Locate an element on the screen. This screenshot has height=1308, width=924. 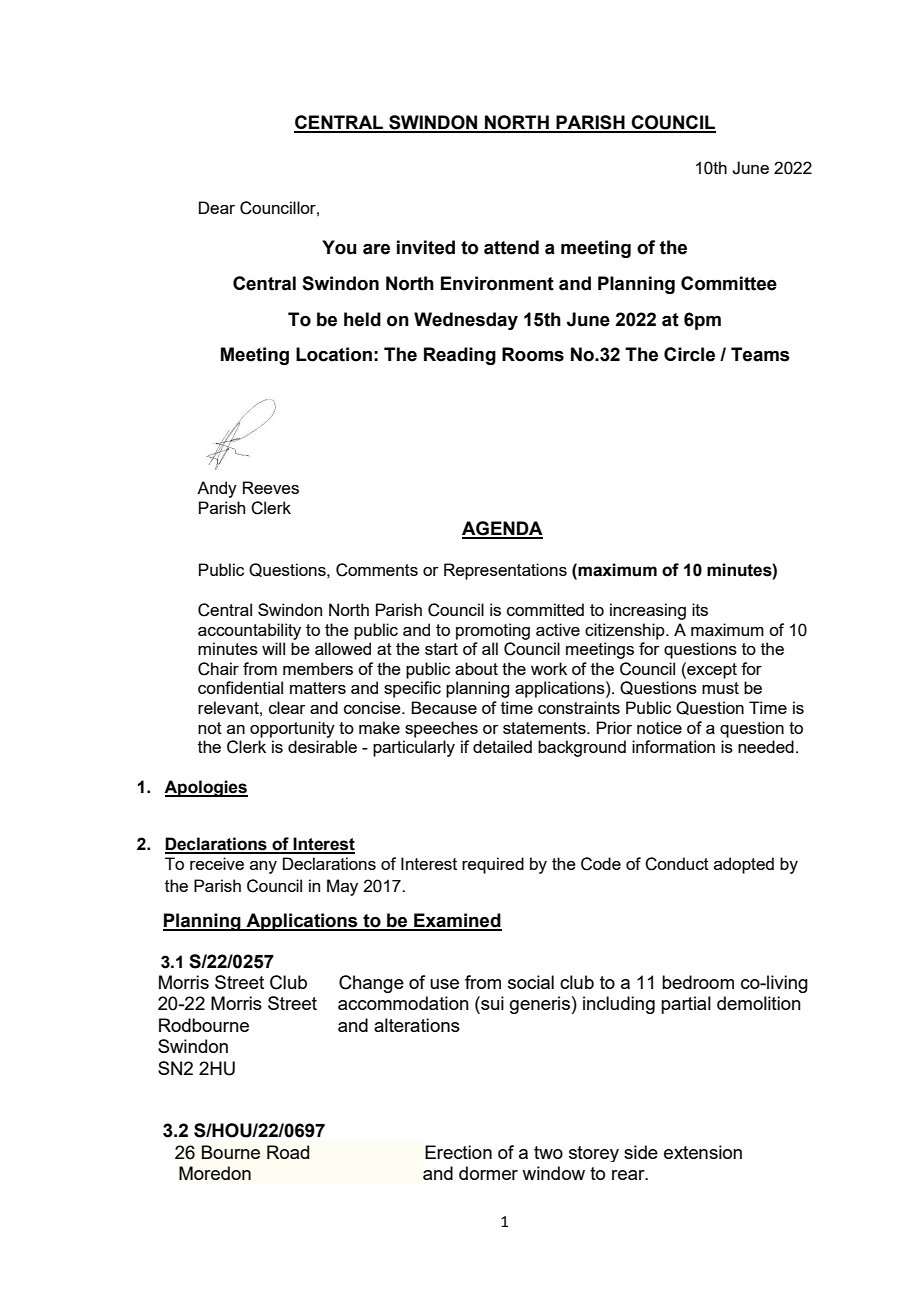
Erection is located at coordinates (458, 1152).
